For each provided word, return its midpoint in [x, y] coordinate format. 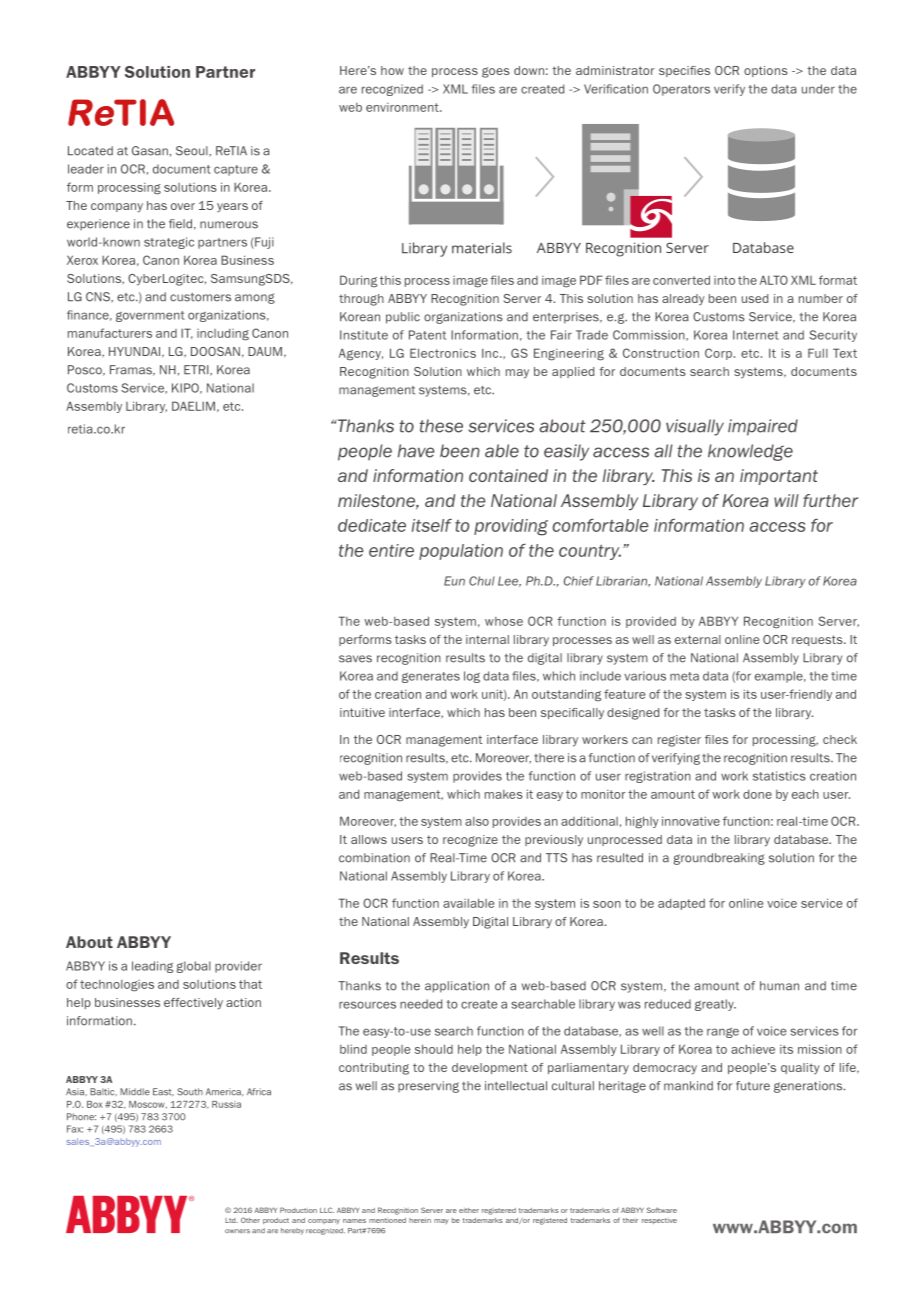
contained [508, 475]
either [469, 1210]
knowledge [750, 452]
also [477, 821]
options [766, 71]
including [223, 335]
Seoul [193, 151]
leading [152, 967]
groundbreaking [719, 859]
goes [496, 72]
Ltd [231, 1220]
